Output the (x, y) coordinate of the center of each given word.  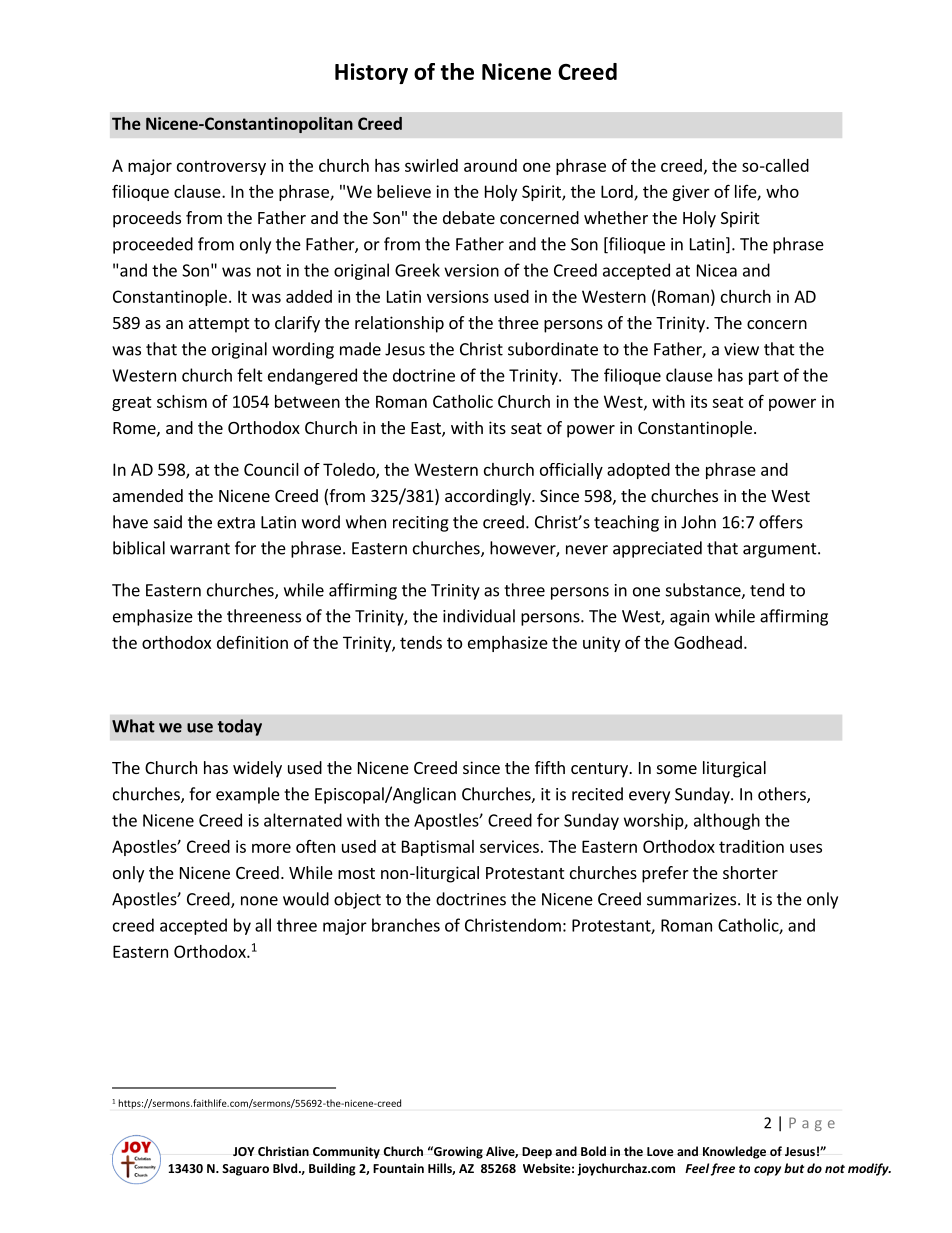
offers (781, 522)
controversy (221, 167)
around (490, 165)
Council (271, 469)
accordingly (489, 497)
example (248, 795)
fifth (550, 767)
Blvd (286, 1168)
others (783, 795)
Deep (537, 1153)
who (782, 191)
